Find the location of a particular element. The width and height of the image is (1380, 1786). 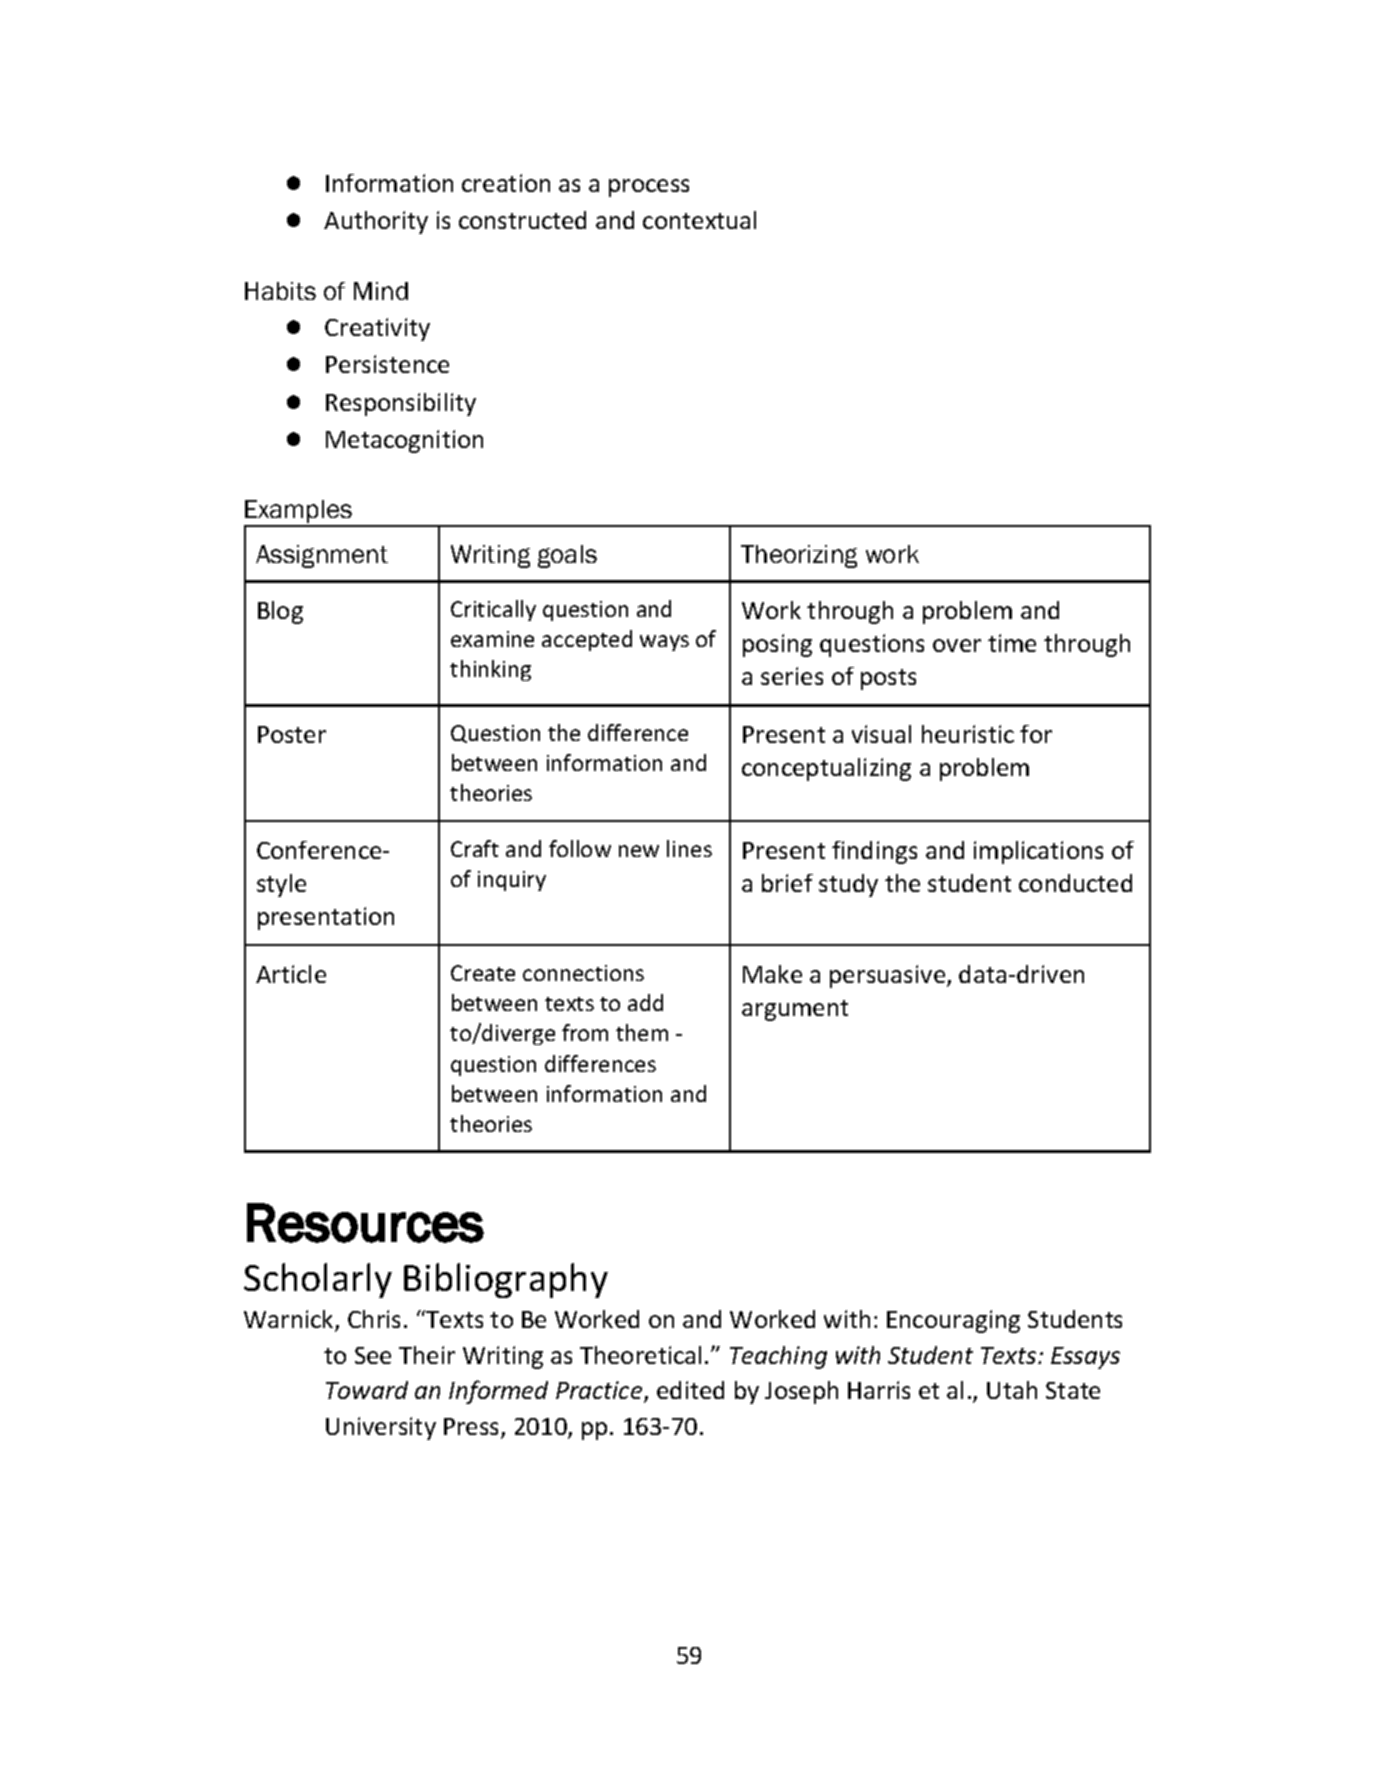

Toward is located at coordinates (367, 1390).
